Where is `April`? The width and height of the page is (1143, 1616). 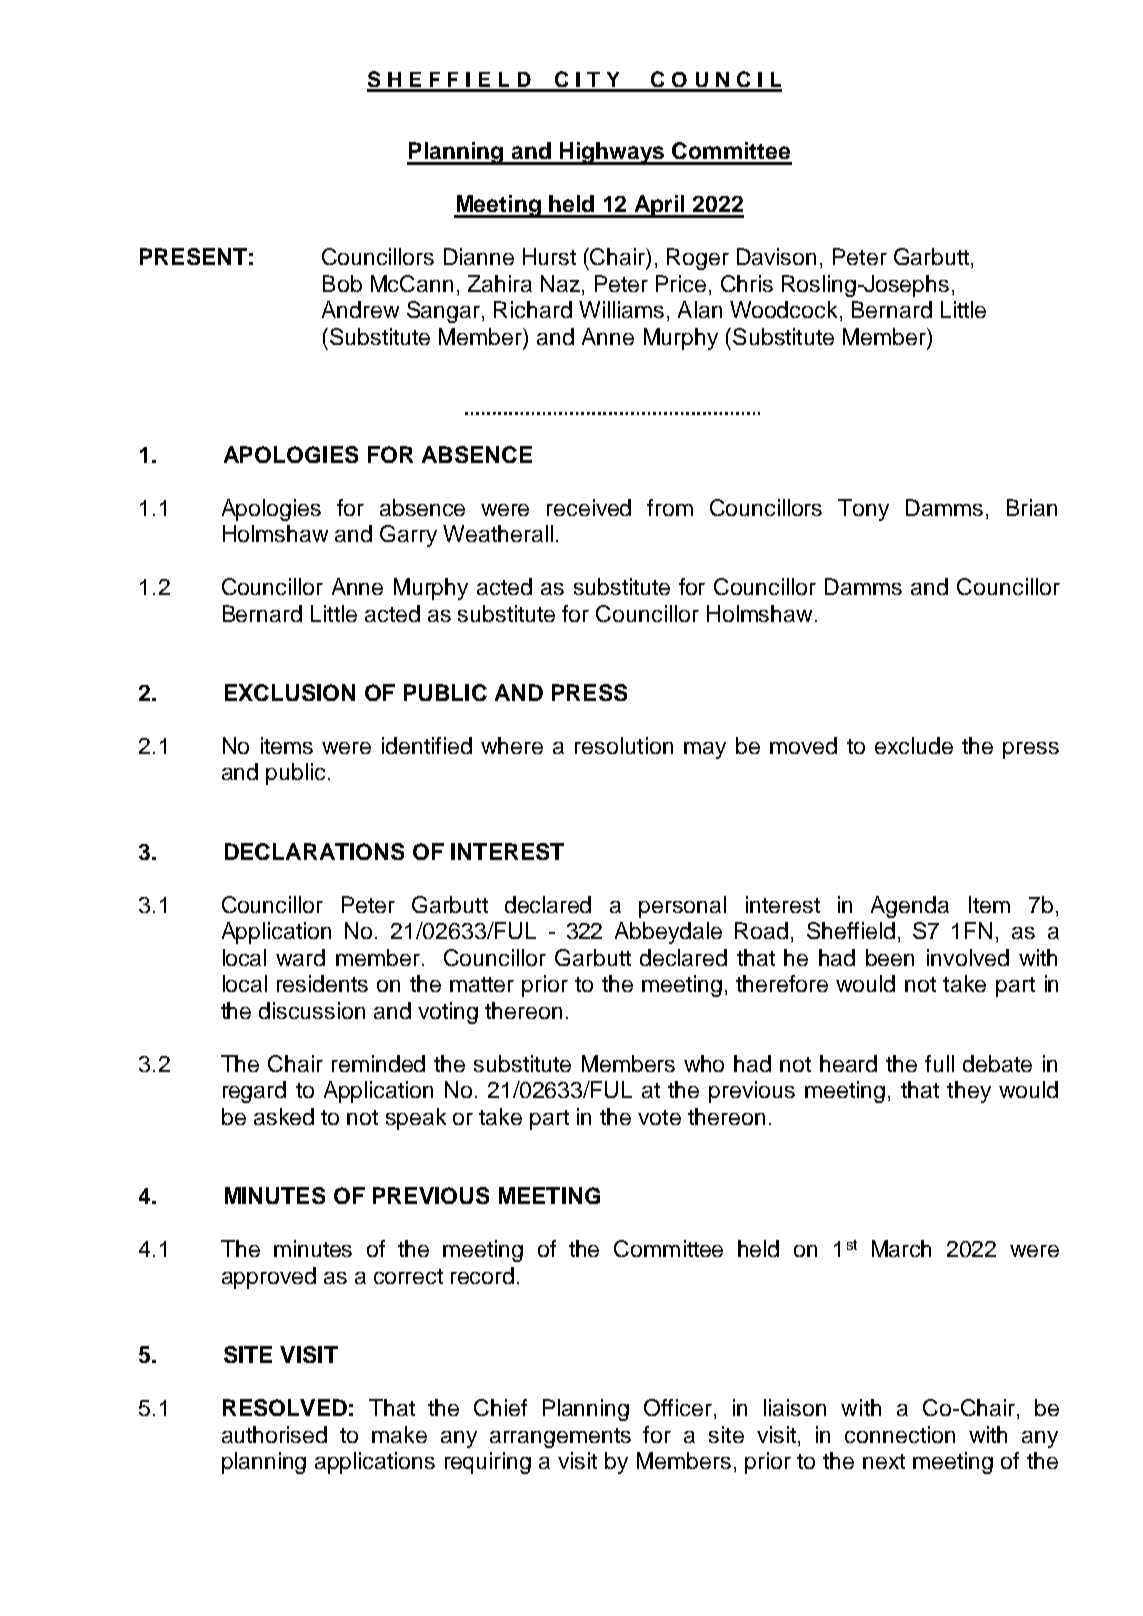 April is located at coordinates (659, 206).
